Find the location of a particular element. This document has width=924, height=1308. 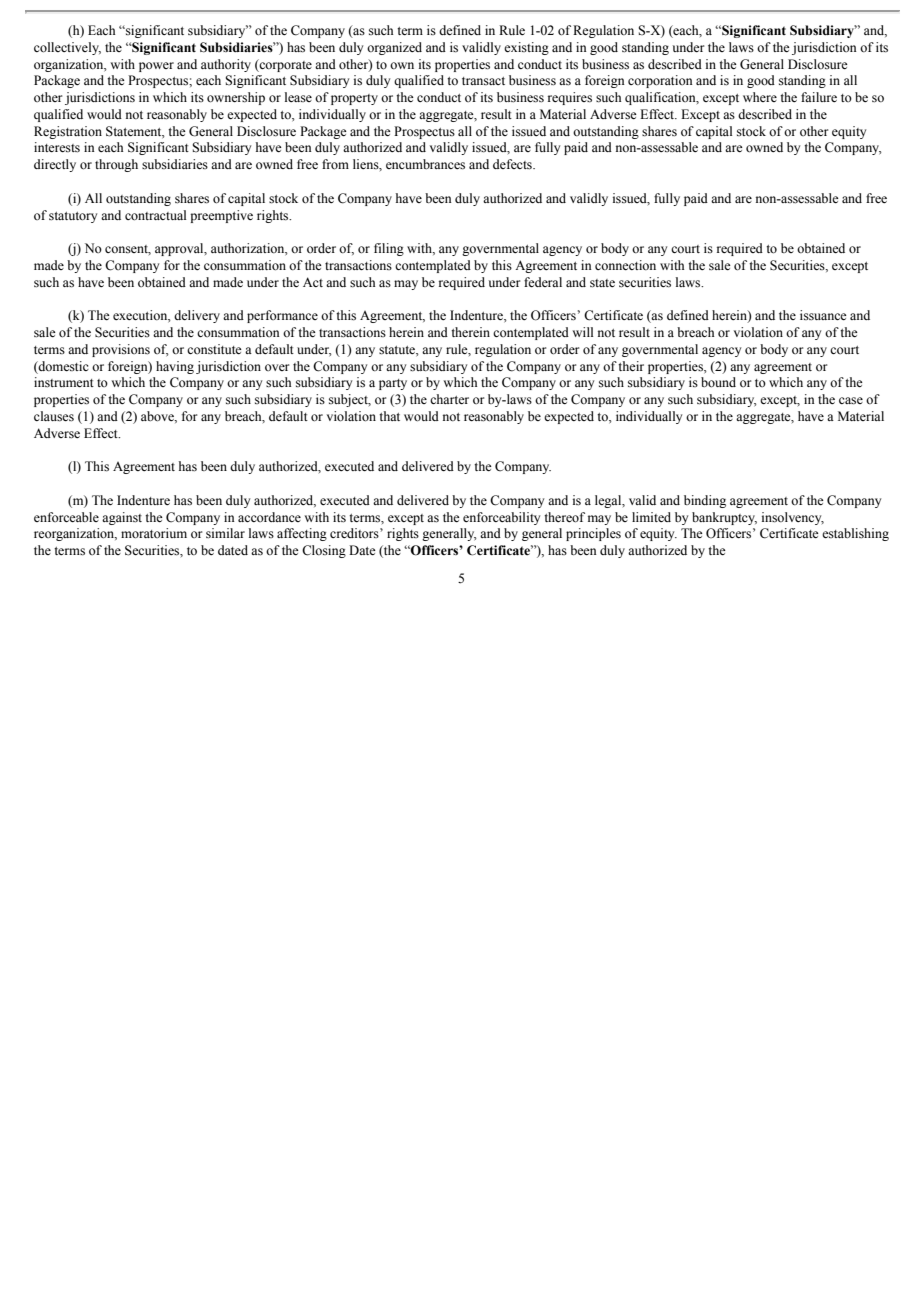

where is located at coordinates (760, 97).
